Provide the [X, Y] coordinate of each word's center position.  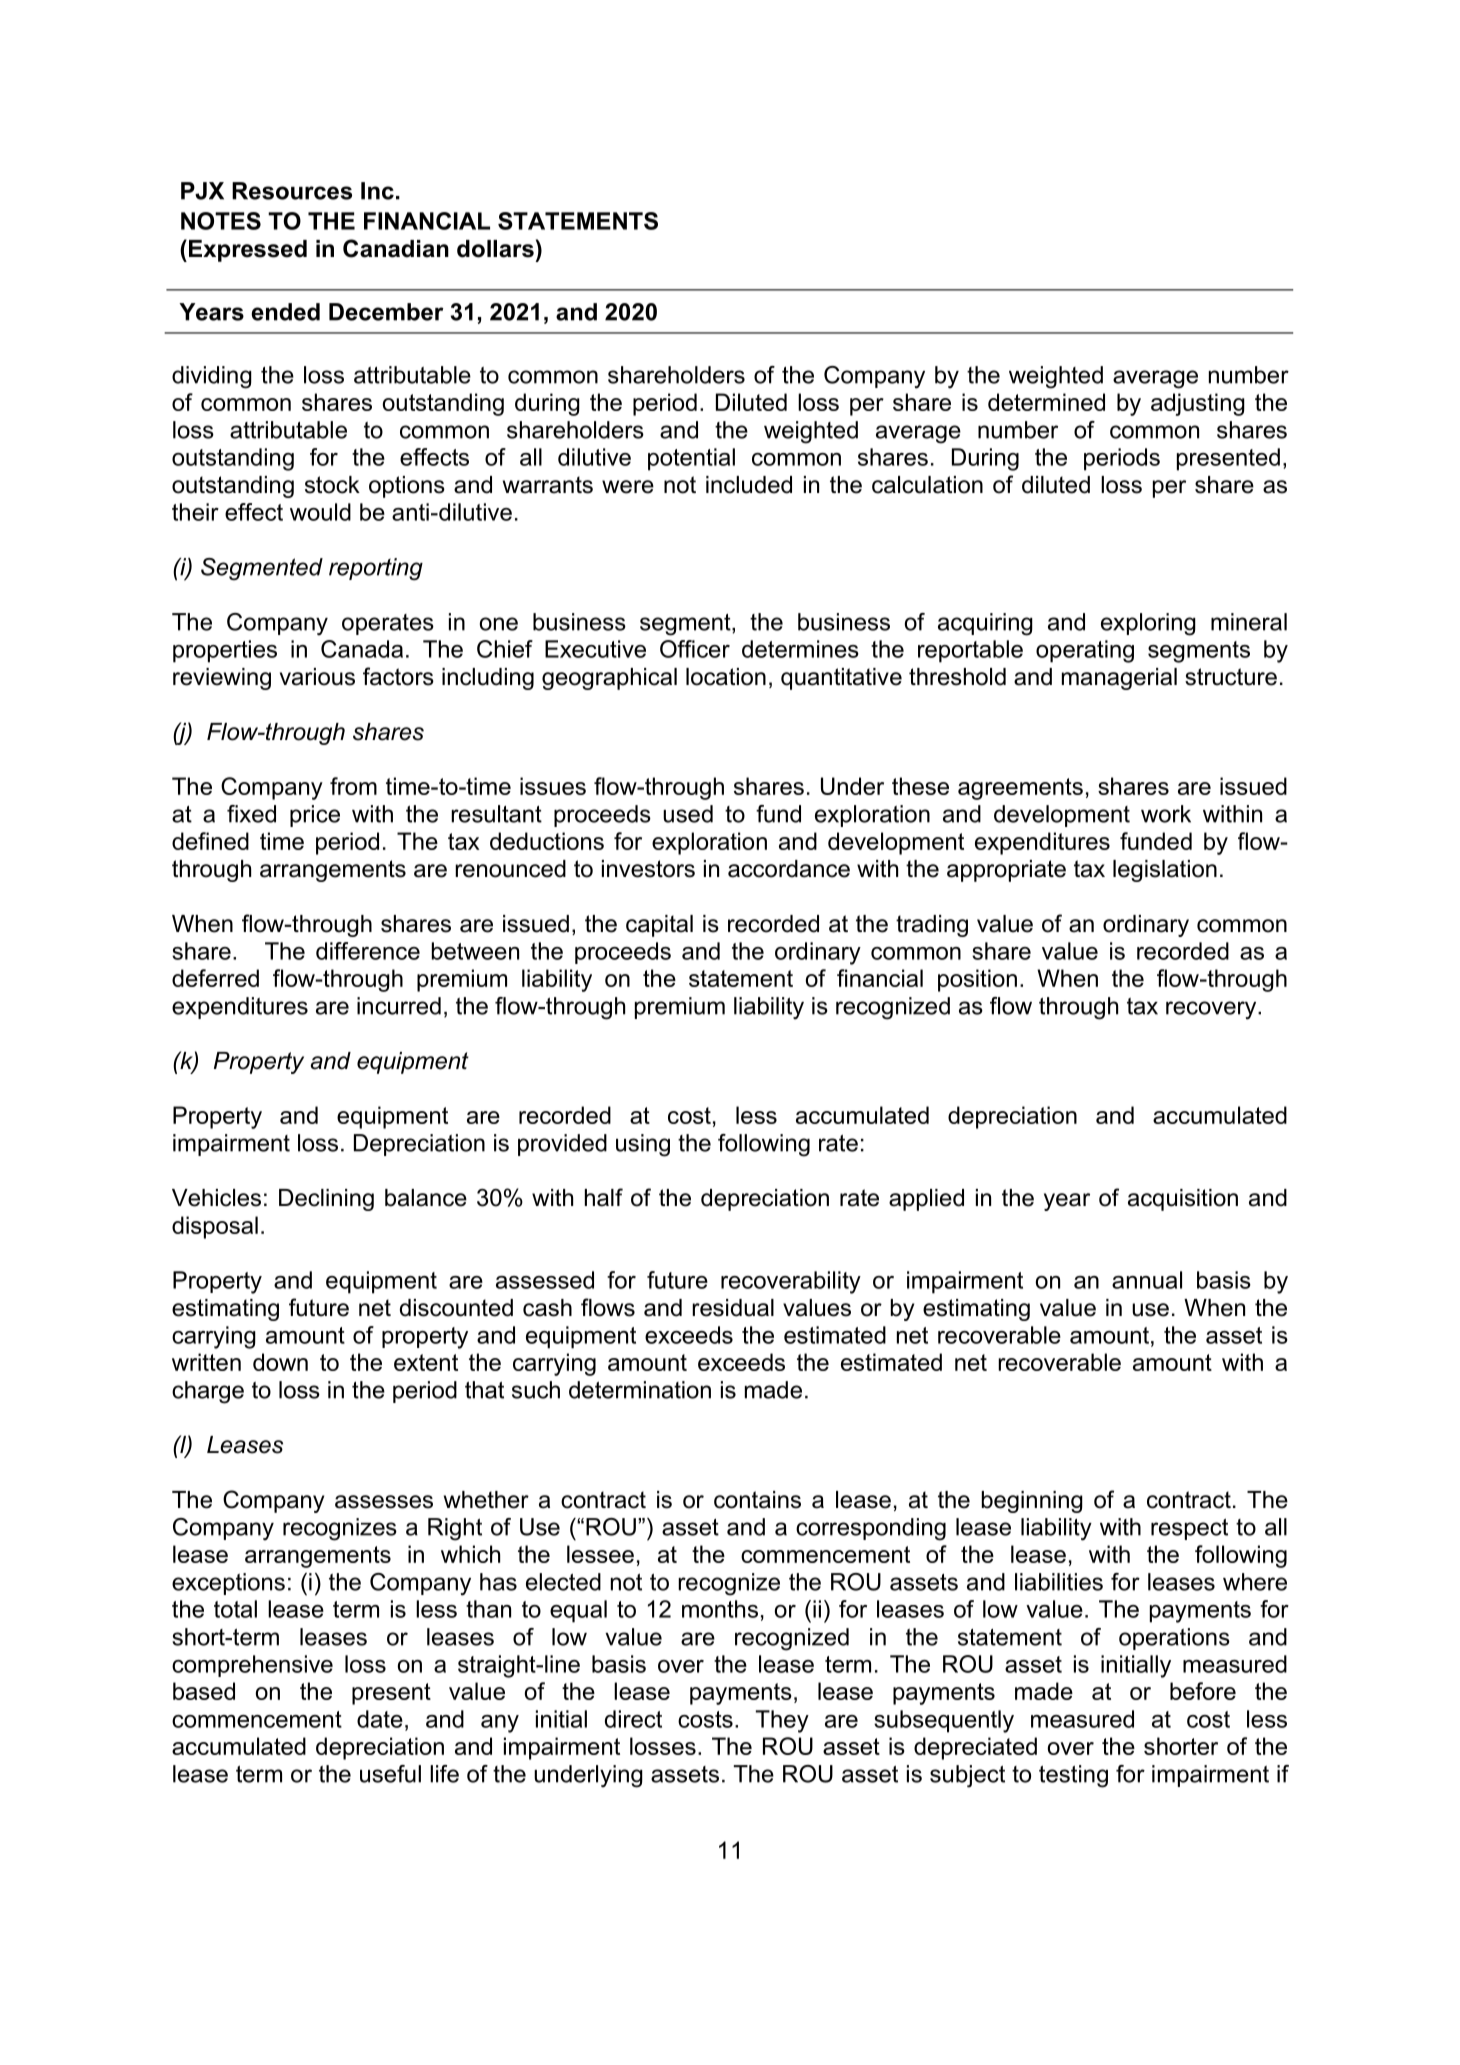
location [726, 677]
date [380, 1719]
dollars [495, 249]
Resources [292, 191]
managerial [1119, 679]
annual [1147, 1280]
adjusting [1198, 404]
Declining [326, 1200]
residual [733, 1308]
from [353, 786]
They [782, 1721]
